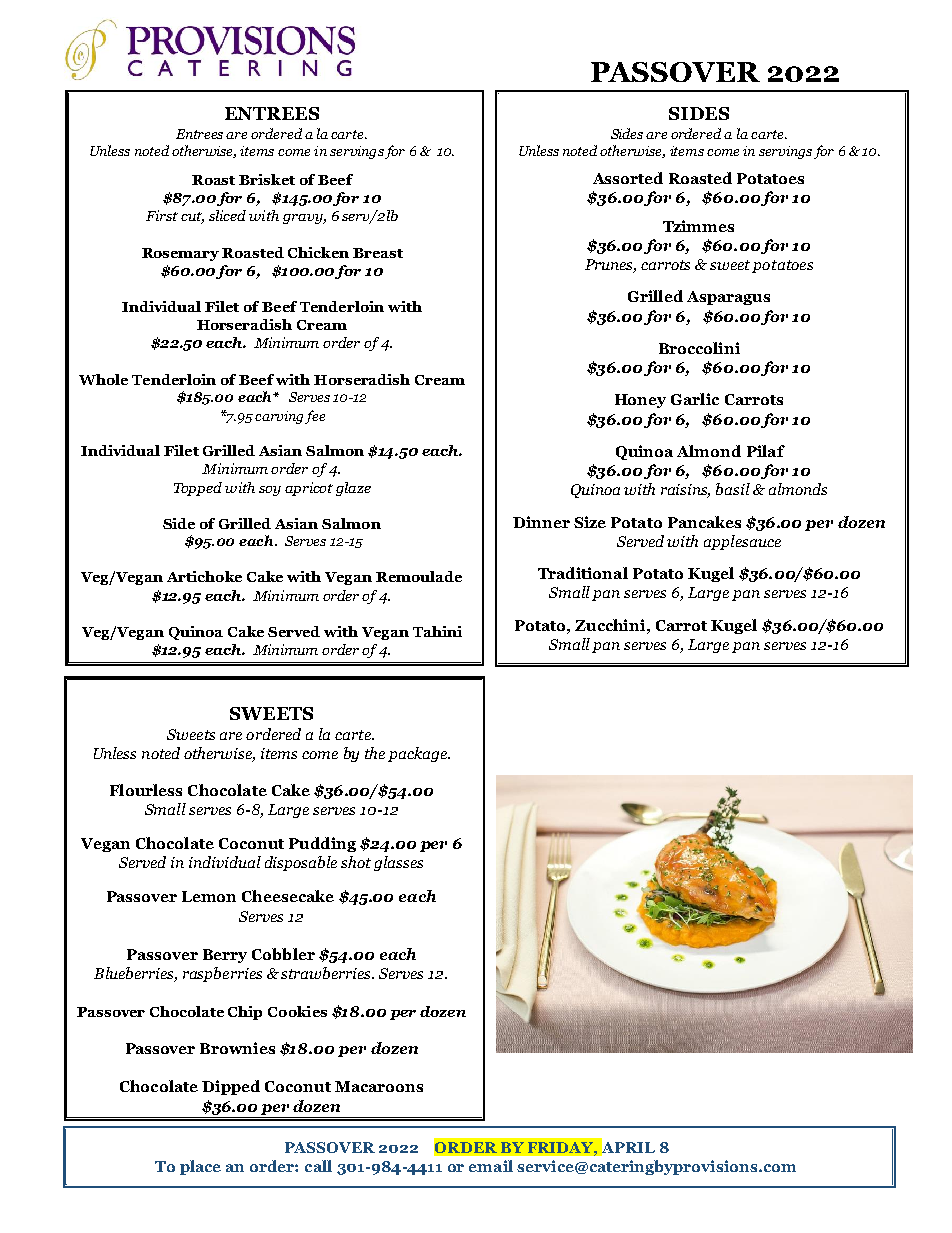 This page has width=952, height=1233. I want to click on place, so click(200, 1167).
